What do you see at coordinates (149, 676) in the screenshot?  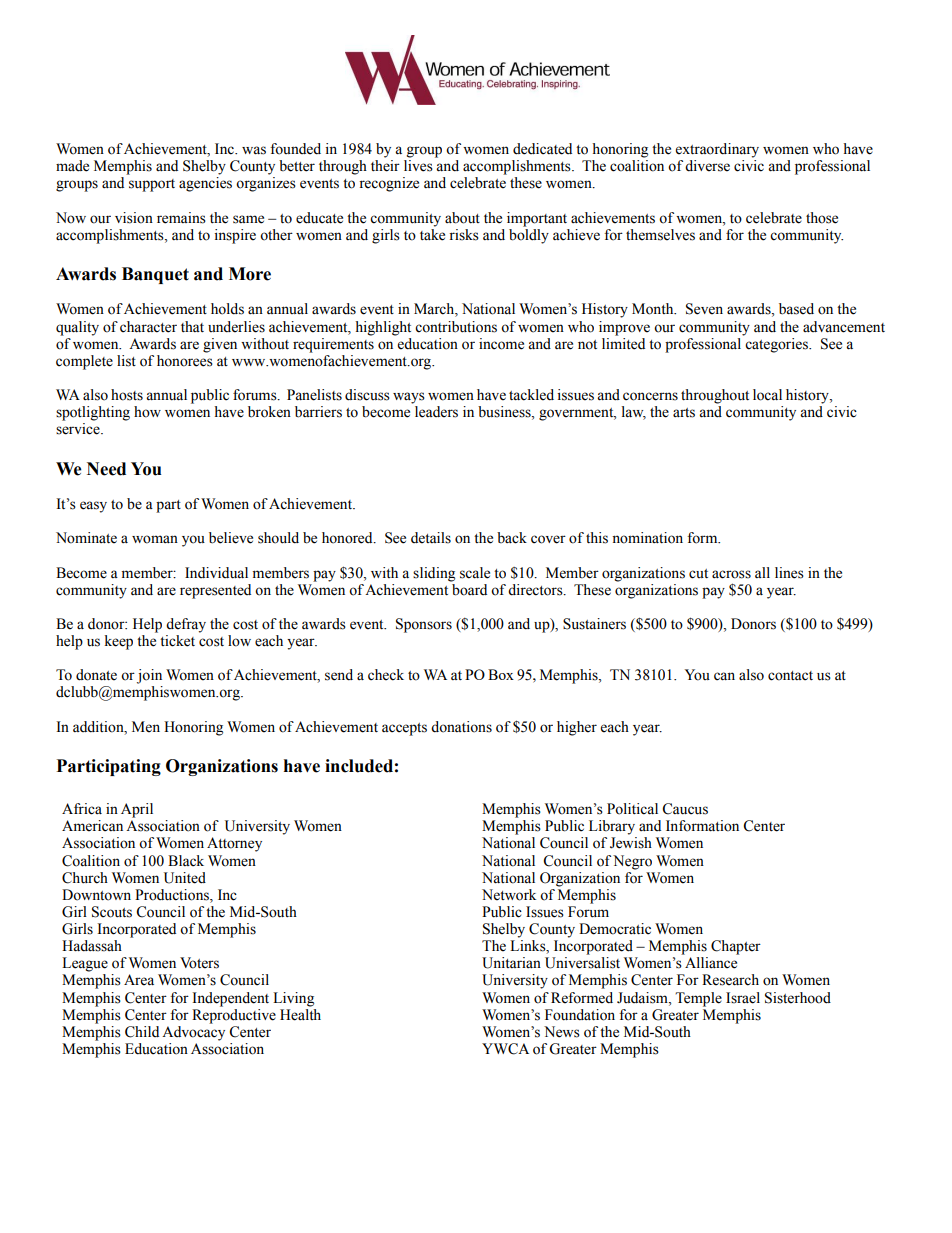 I see `join` at bounding box center [149, 676].
